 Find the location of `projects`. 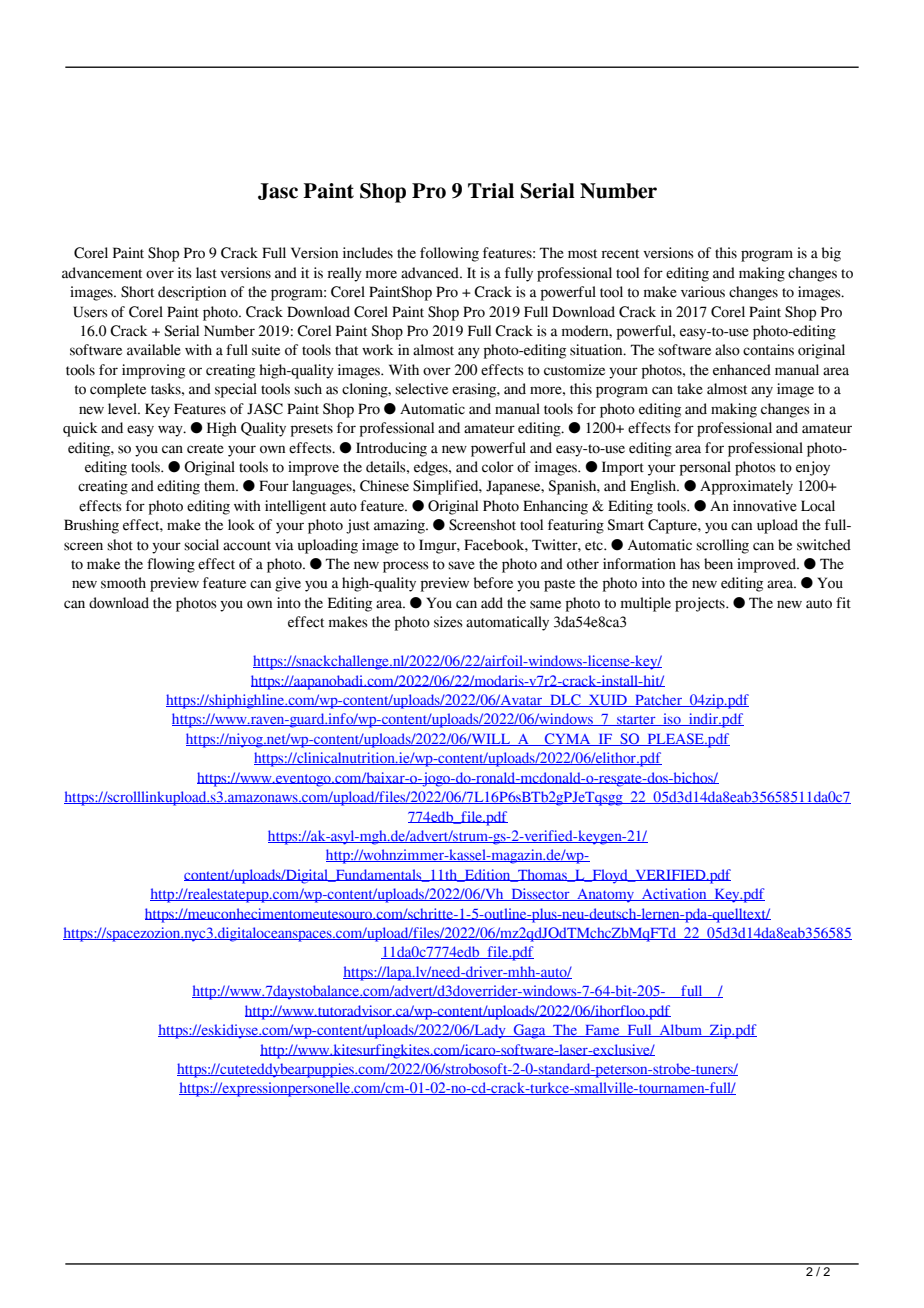

projects is located at coordinates (701, 604).
